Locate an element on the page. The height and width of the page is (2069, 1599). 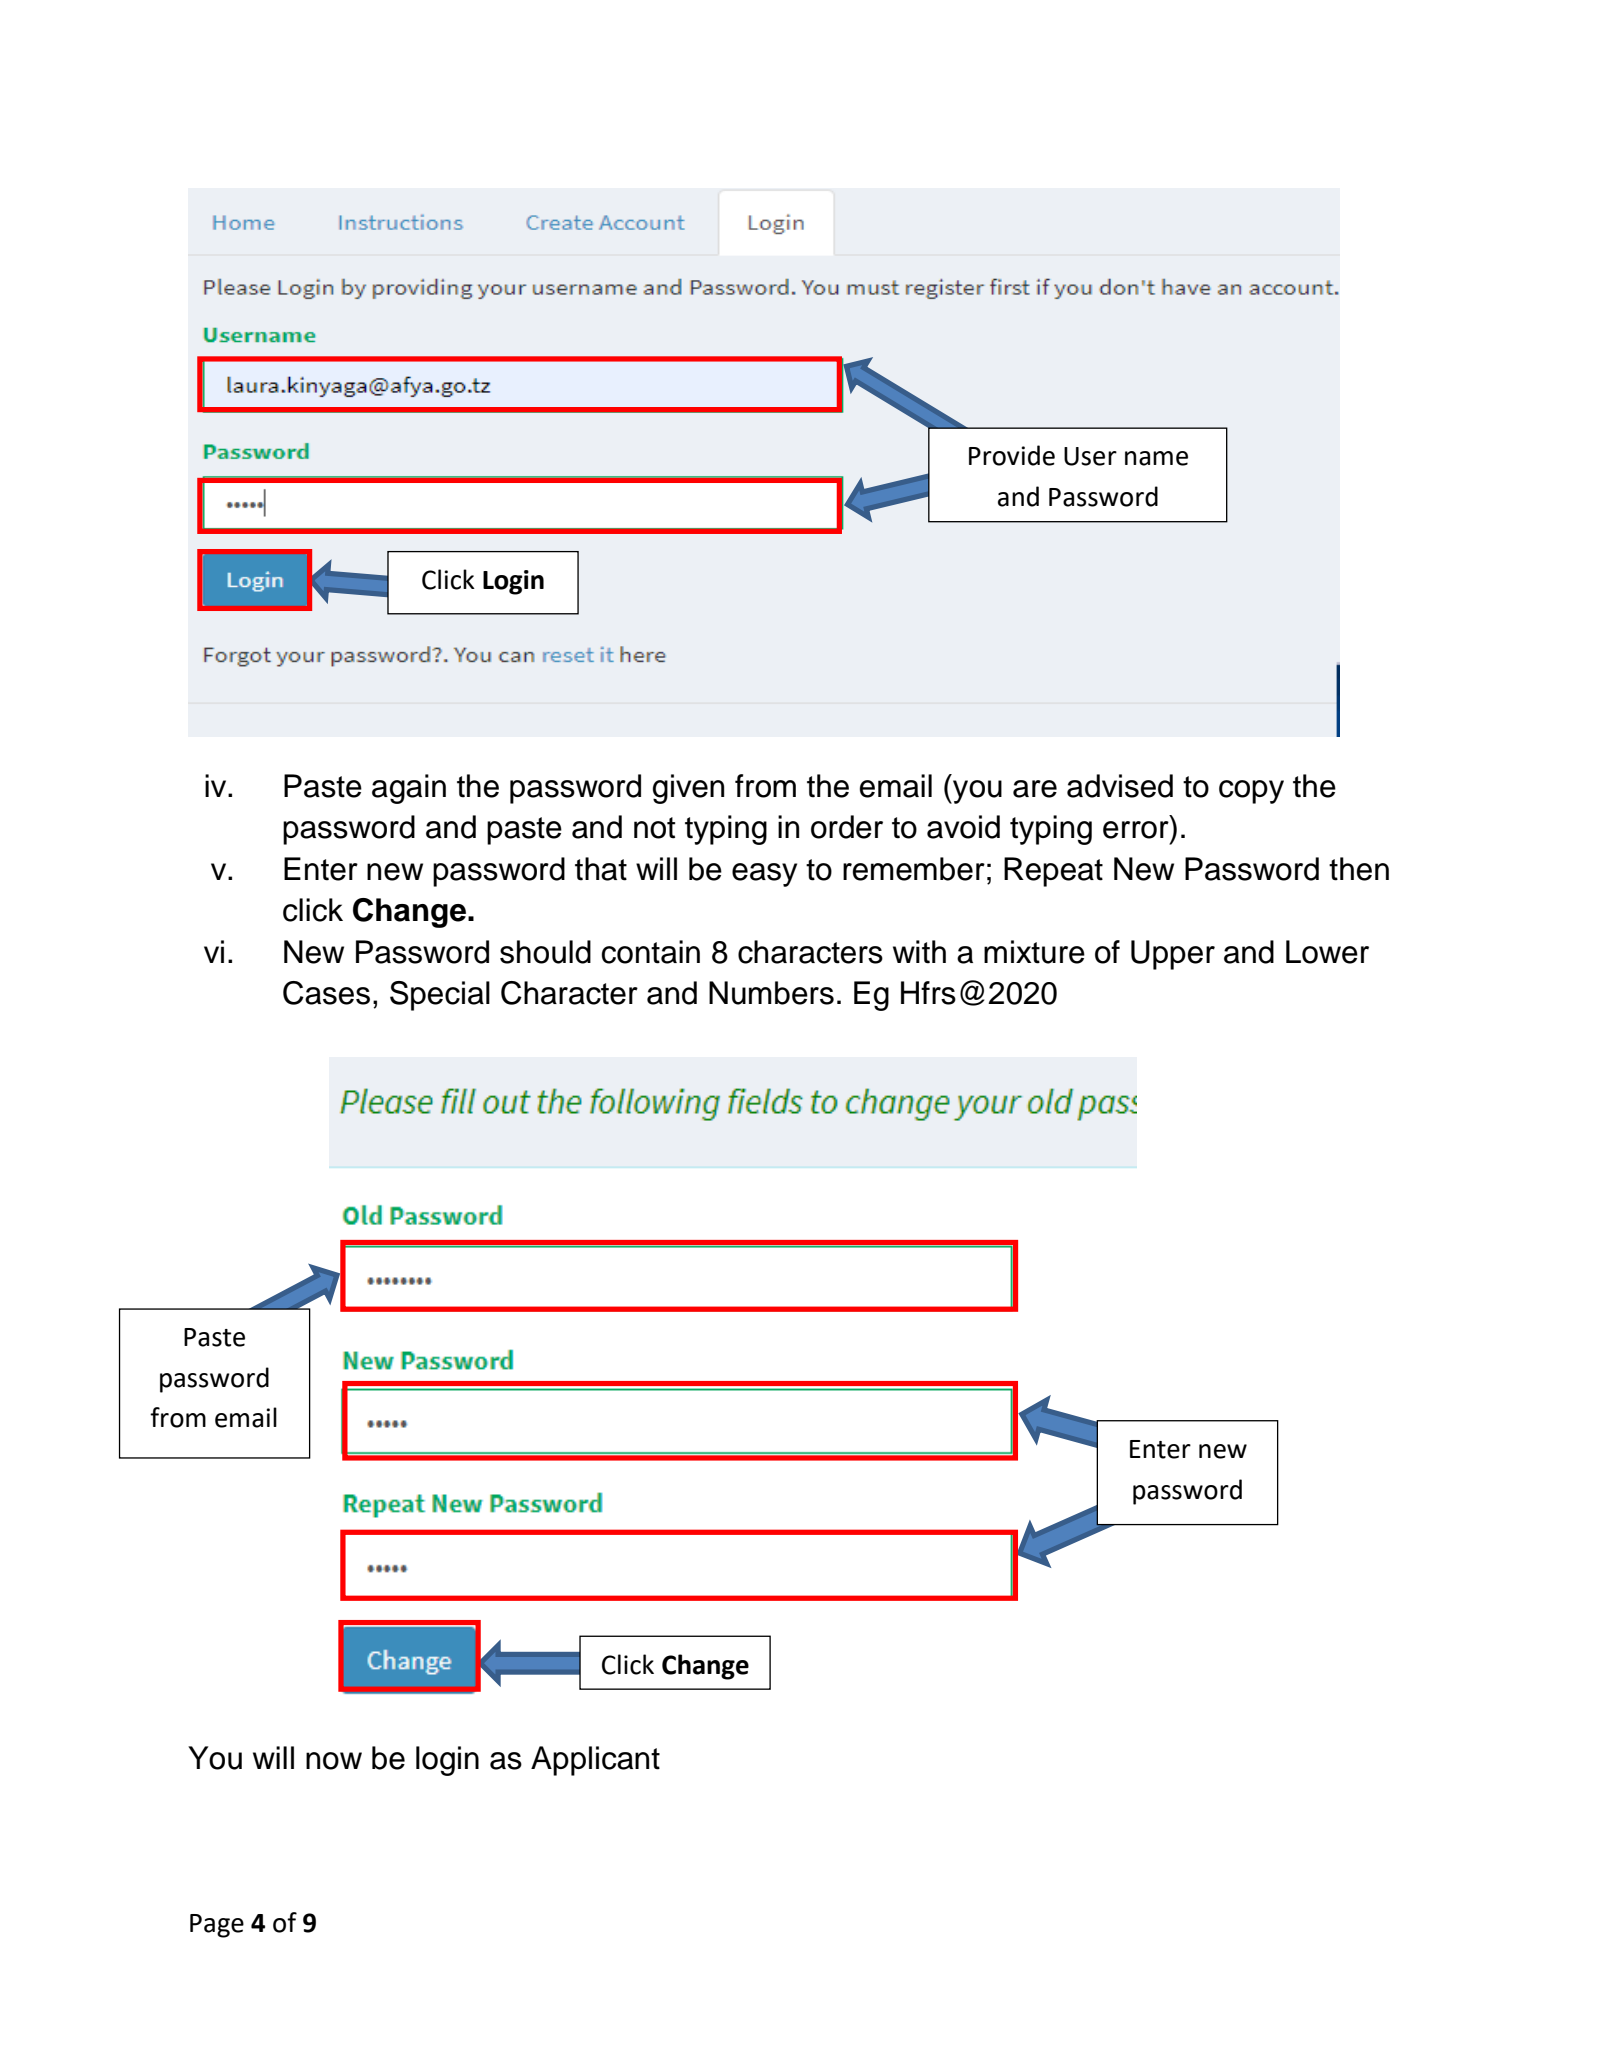
Numbers is located at coordinates (771, 993).
